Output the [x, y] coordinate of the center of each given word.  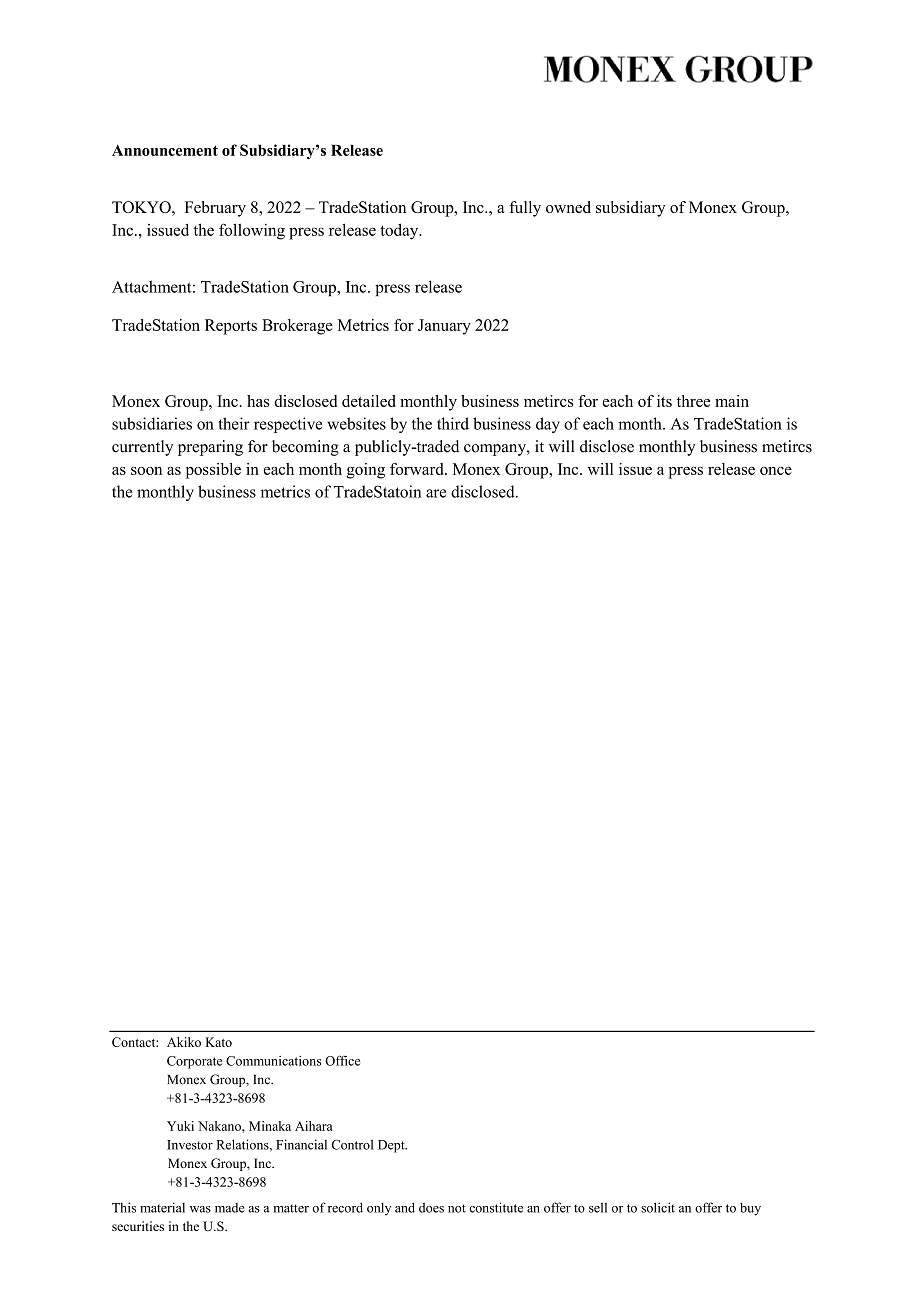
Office [342, 1060]
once [776, 471]
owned [568, 207]
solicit [658, 1207]
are [436, 493]
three [693, 401]
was [200, 1209]
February [215, 209]
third [453, 423]
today [400, 232]
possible [213, 471]
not [457, 1208]
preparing [210, 448]
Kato [219, 1042]
